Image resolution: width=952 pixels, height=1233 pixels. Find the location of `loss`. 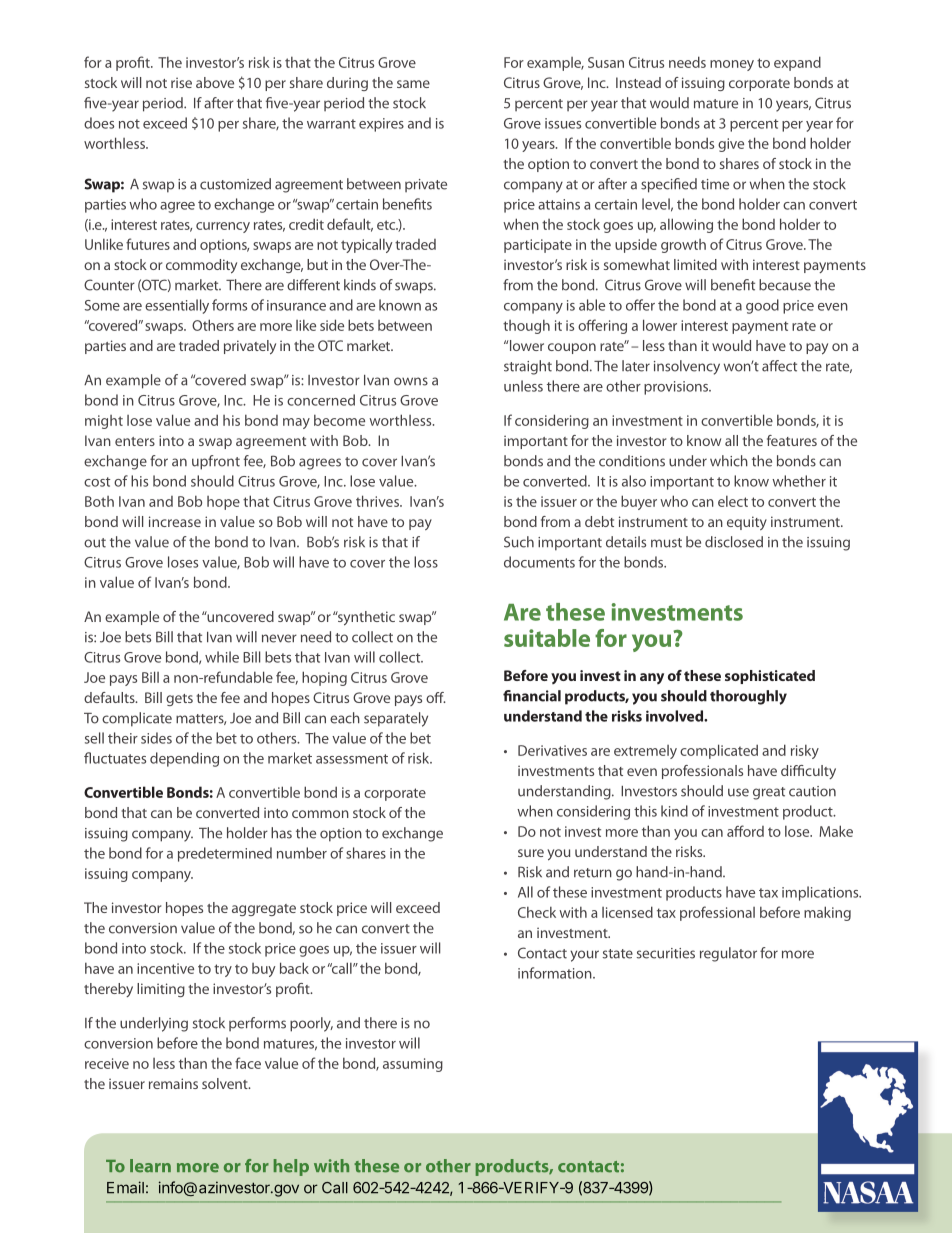

loss is located at coordinates (426, 562).
